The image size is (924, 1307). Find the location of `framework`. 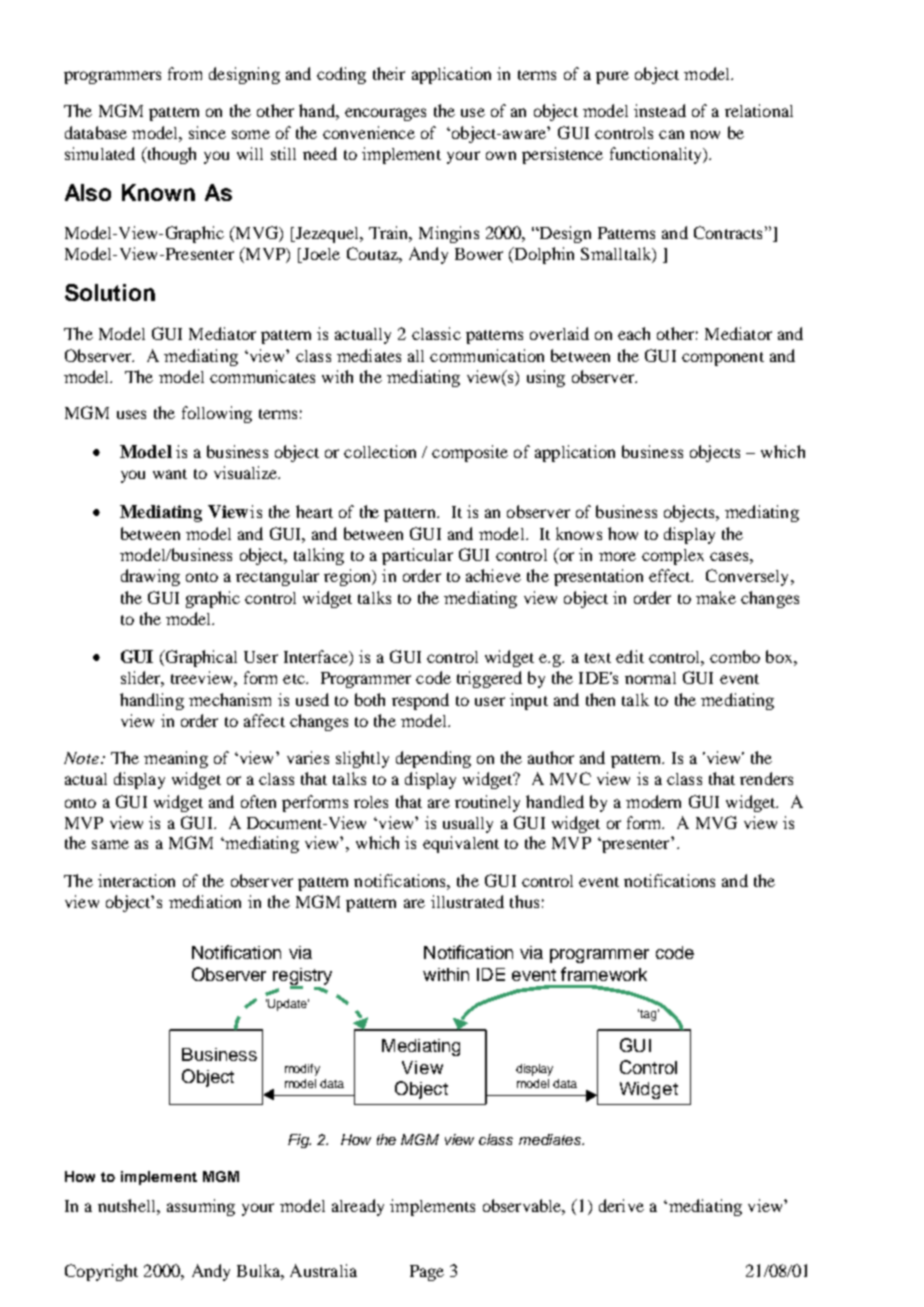

framework is located at coordinates (604, 974).
